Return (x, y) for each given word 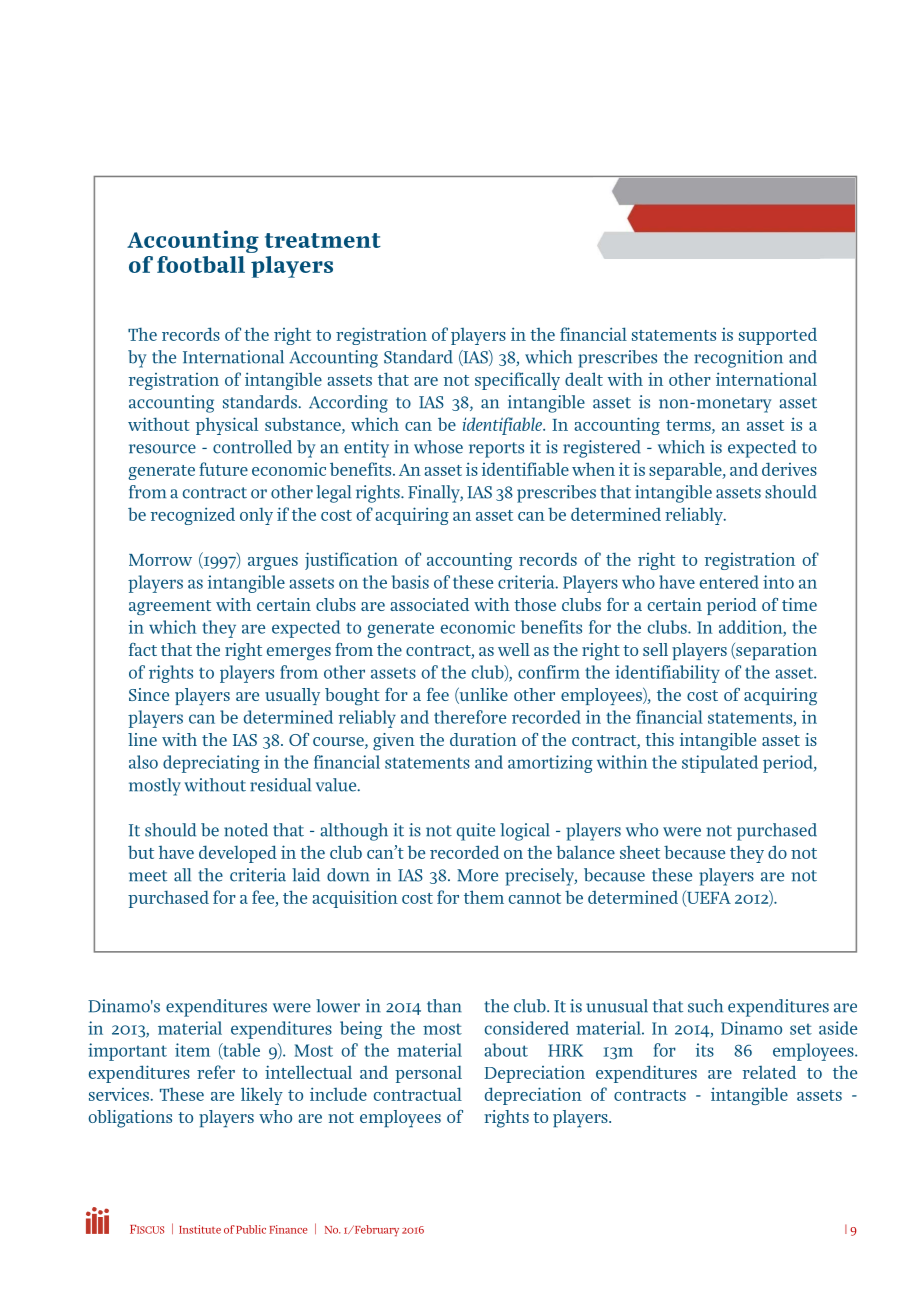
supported (778, 336)
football (201, 264)
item (192, 1050)
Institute (200, 1229)
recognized (193, 516)
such (705, 1006)
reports (496, 450)
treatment (323, 240)
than (444, 1006)
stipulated (720, 764)
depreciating (211, 764)
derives (789, 469)
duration (483, 739)
